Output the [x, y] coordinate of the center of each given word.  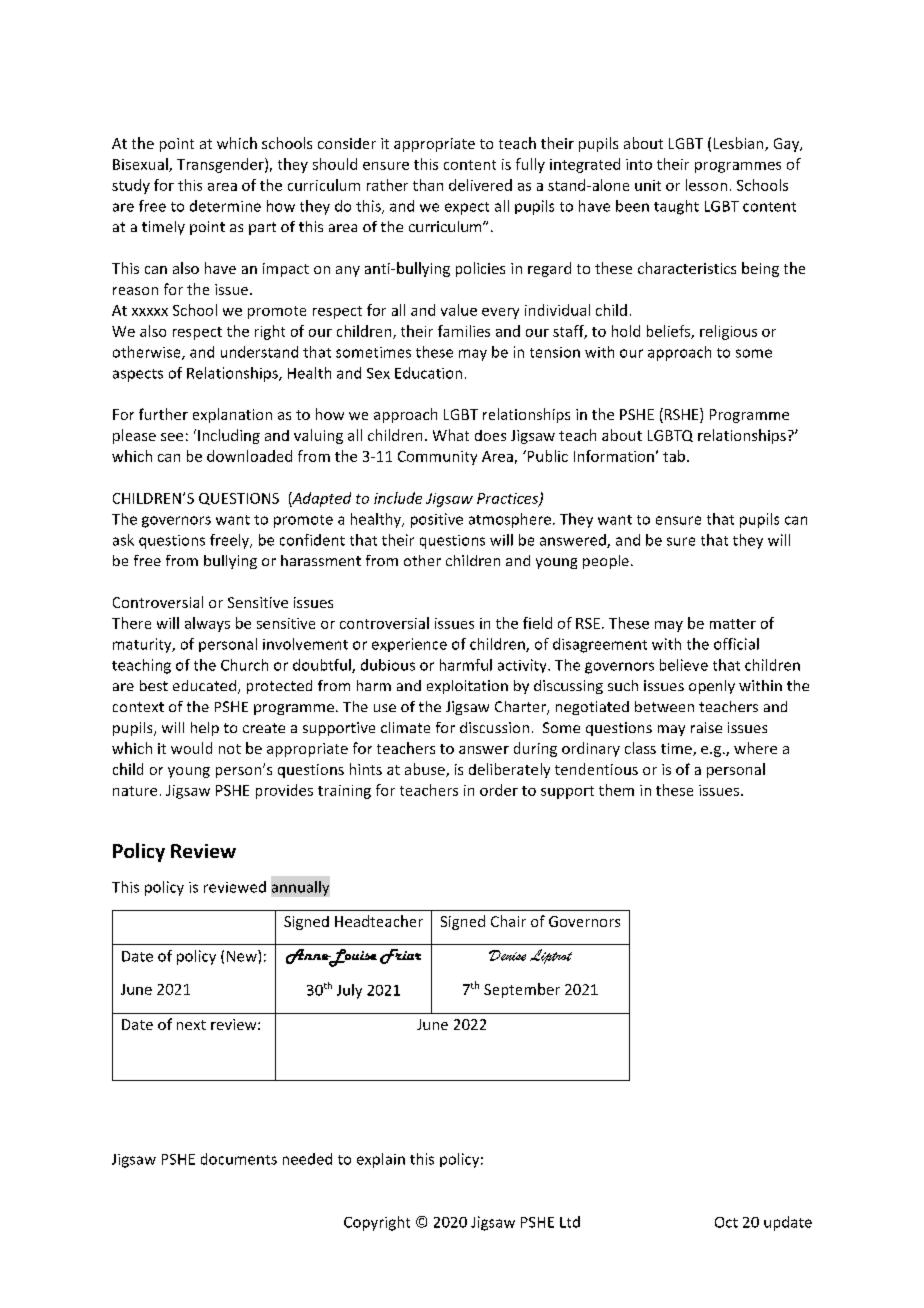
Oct [726, 1222]
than [428, 185]
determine [225, 206]
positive [437, 520]
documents [239, 1159]
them [616, 790]
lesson [706, 185]
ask [123, 540]
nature [135, 791]
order [499, 790]
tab [674, 456]
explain [381, 1160]
